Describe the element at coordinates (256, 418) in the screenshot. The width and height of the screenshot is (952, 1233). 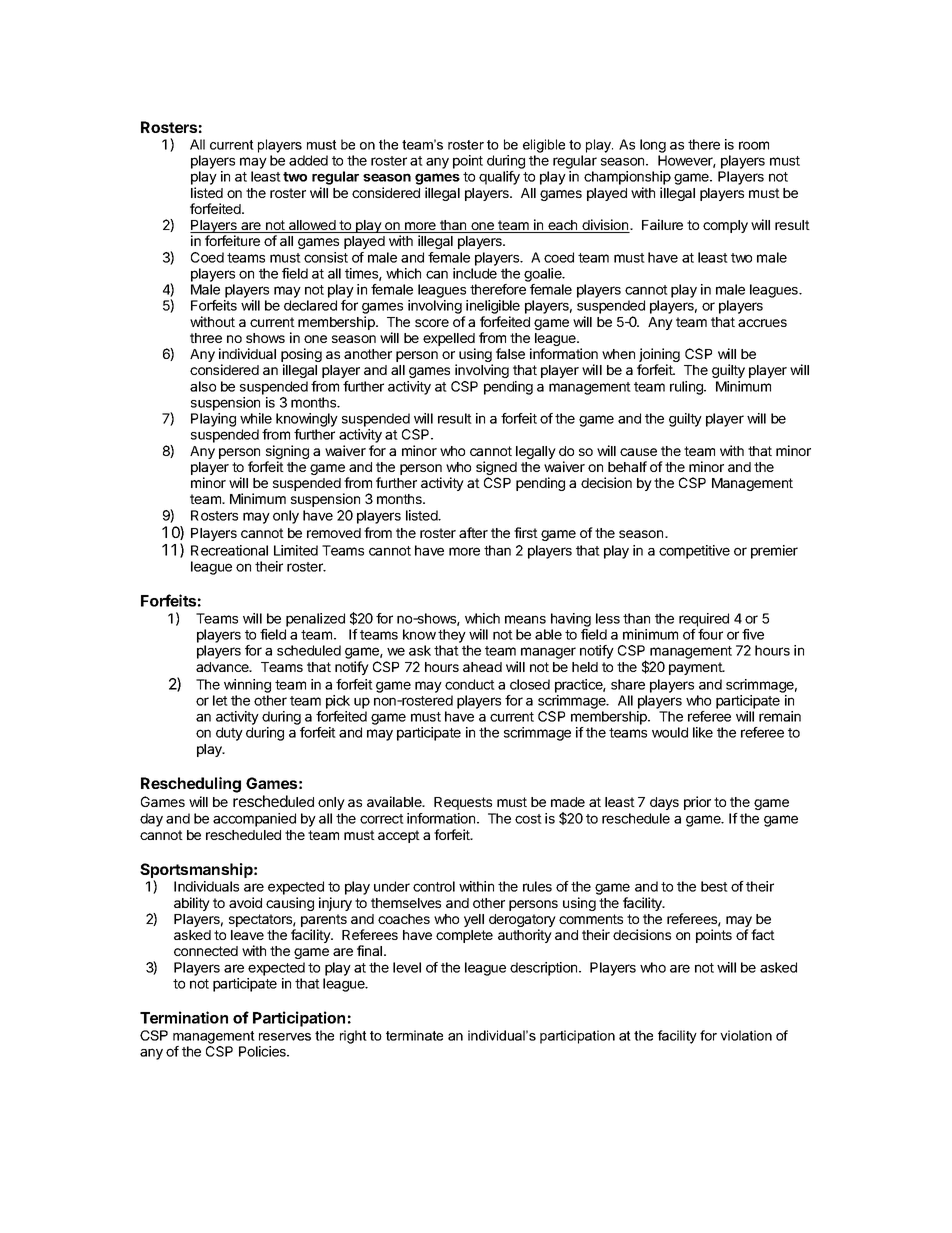
I see `while` at that location.
